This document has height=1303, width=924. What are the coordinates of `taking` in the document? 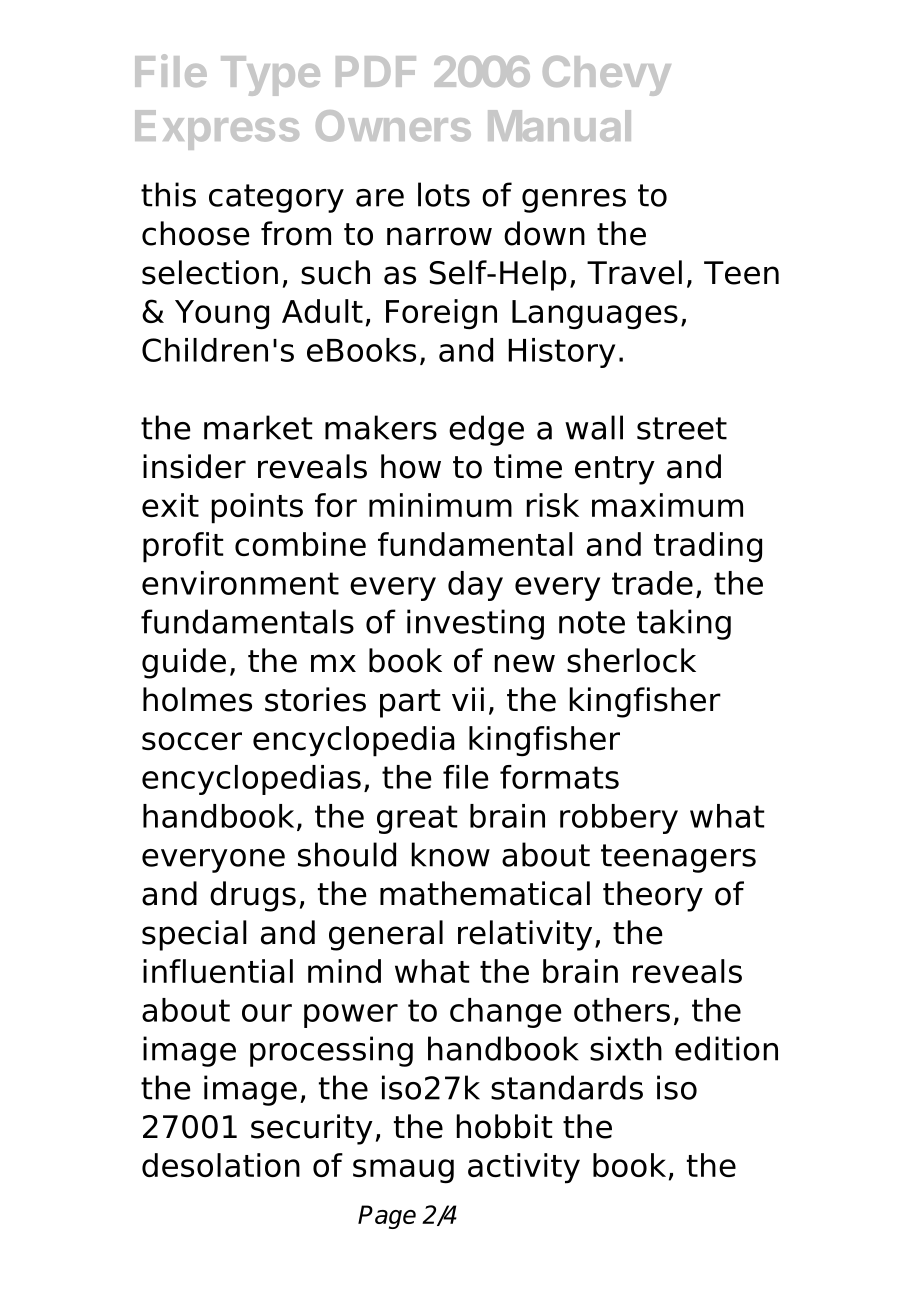 It's located at (684, 624).
